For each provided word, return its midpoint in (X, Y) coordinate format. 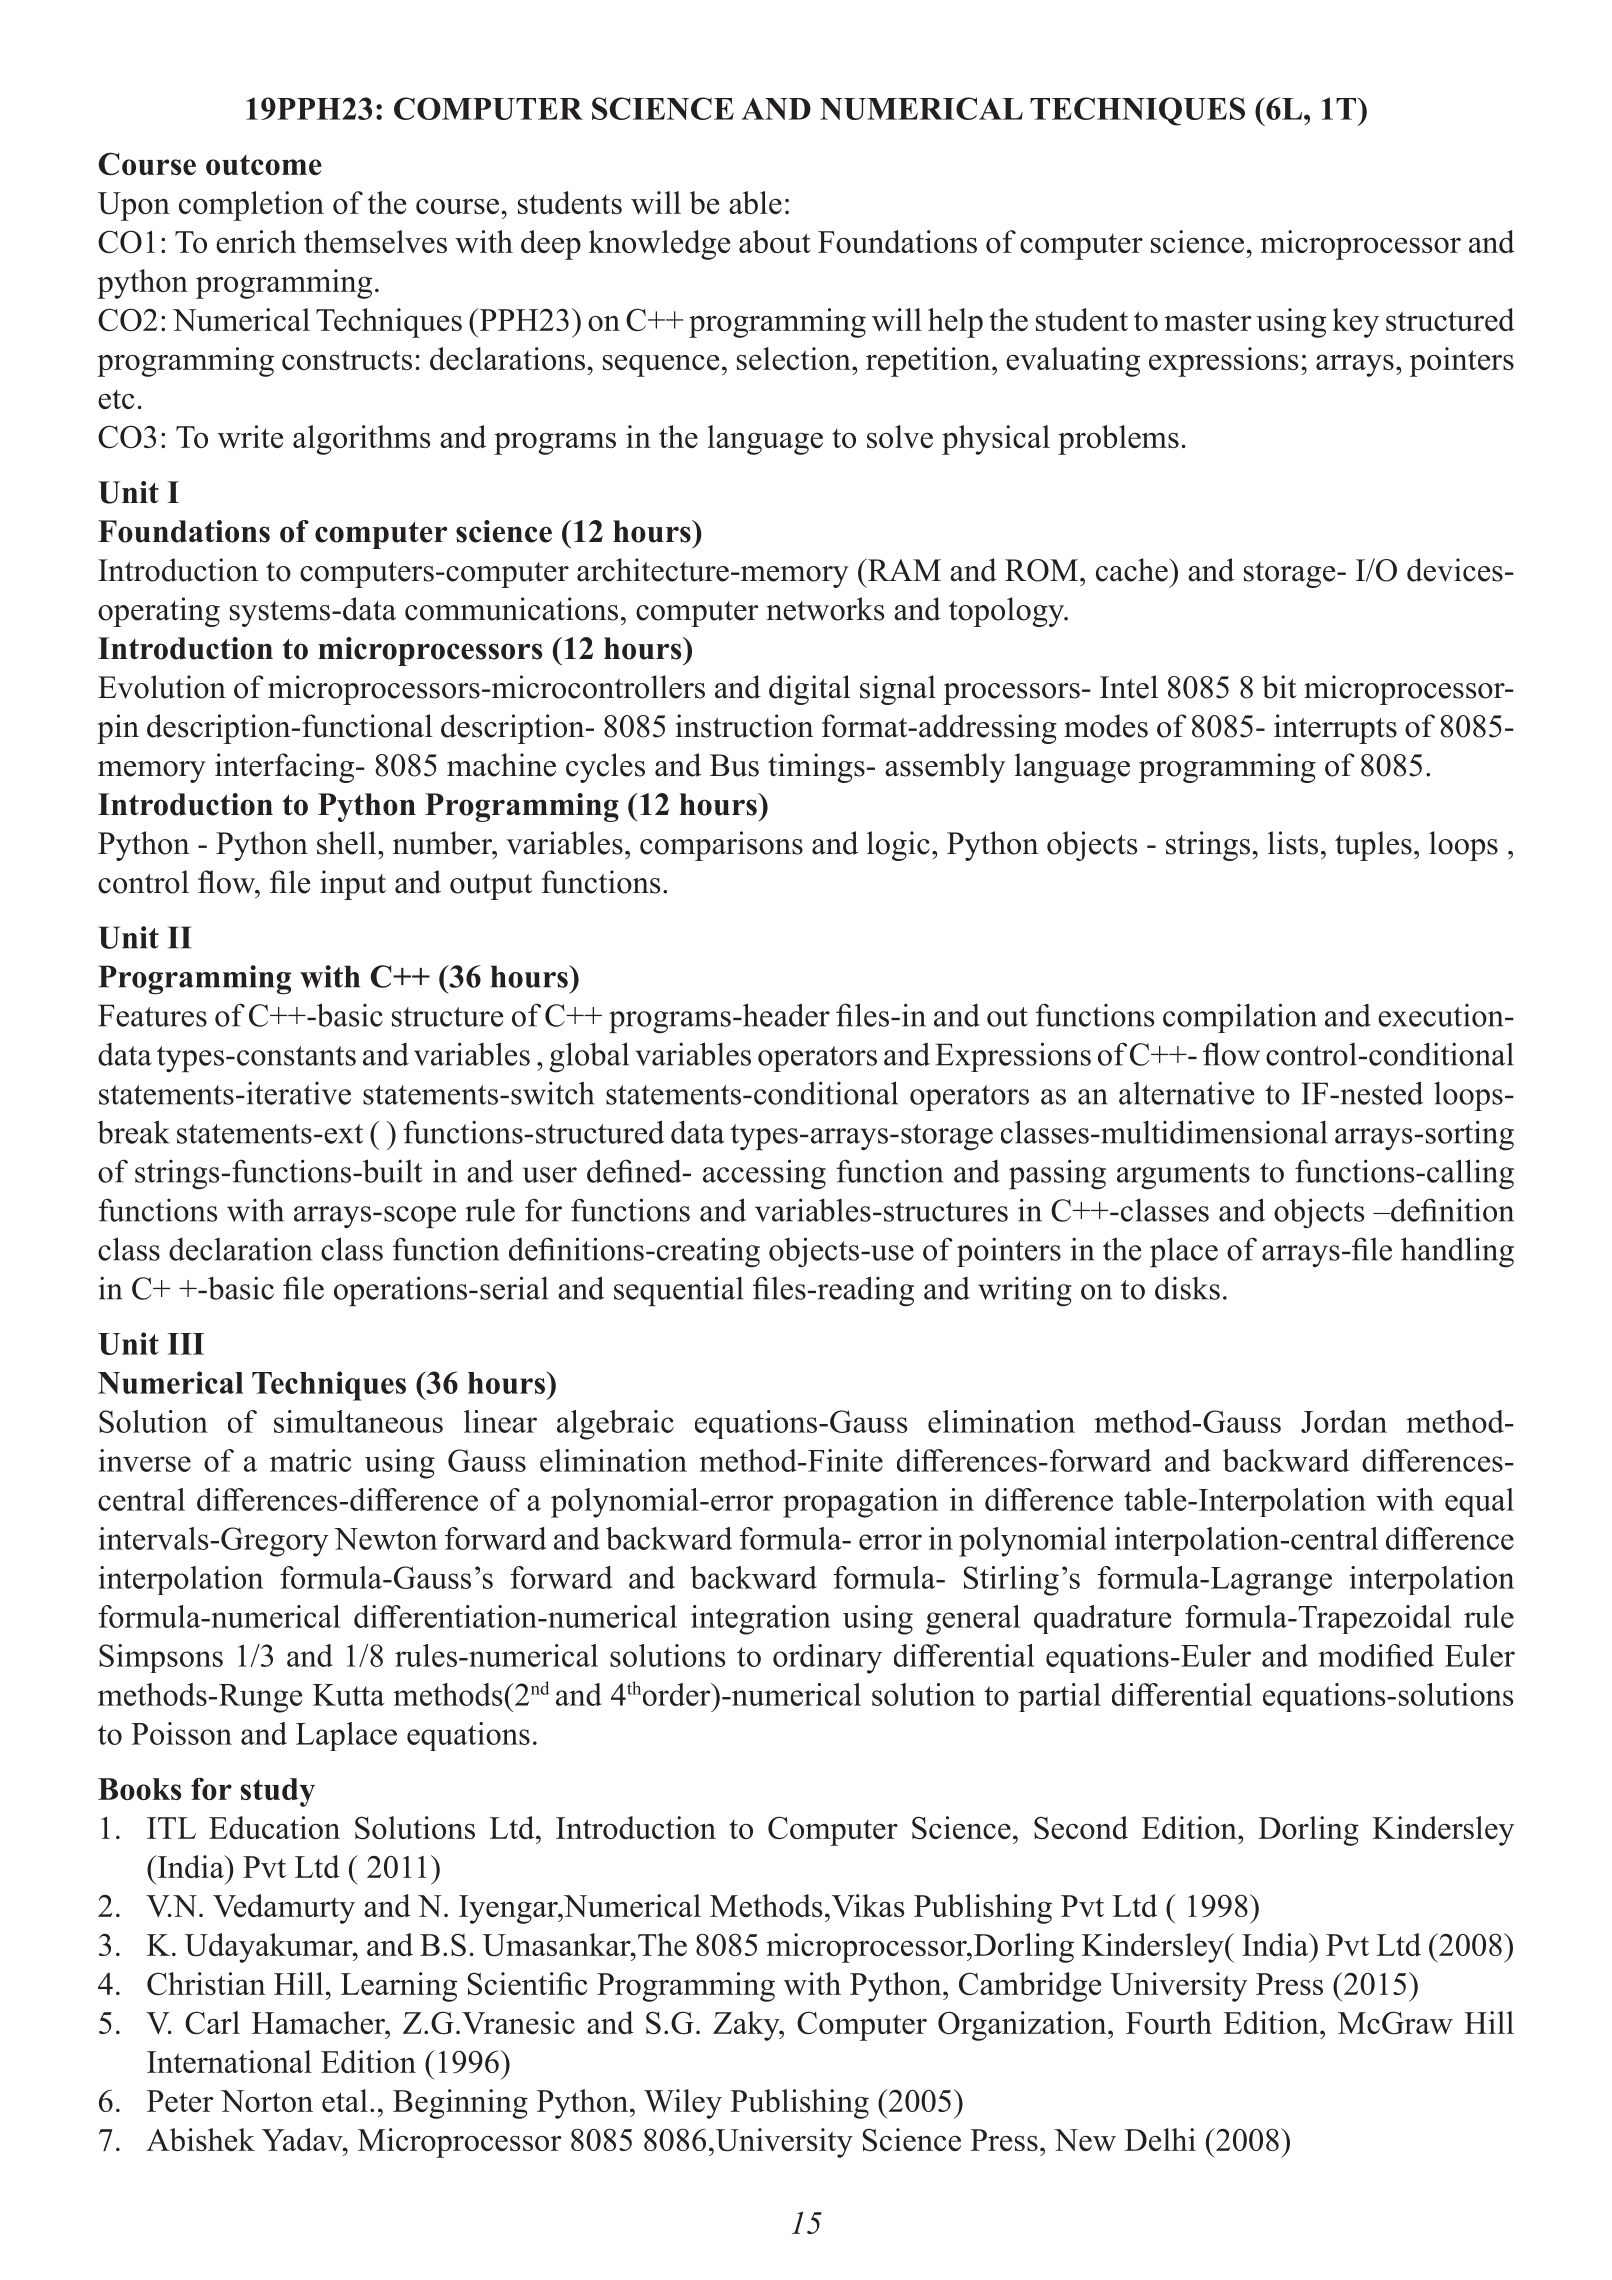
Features (152, 1015)
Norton (267, 2101)
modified (1376, 1655)
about (775, 241)
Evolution (162, 687)
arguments (1183, 1176)
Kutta (349, 1695)
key (1355, 323)
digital (809, 690)
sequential (678, 1291)
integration (761, 1620)
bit (1279, 687)
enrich (256, 241)
